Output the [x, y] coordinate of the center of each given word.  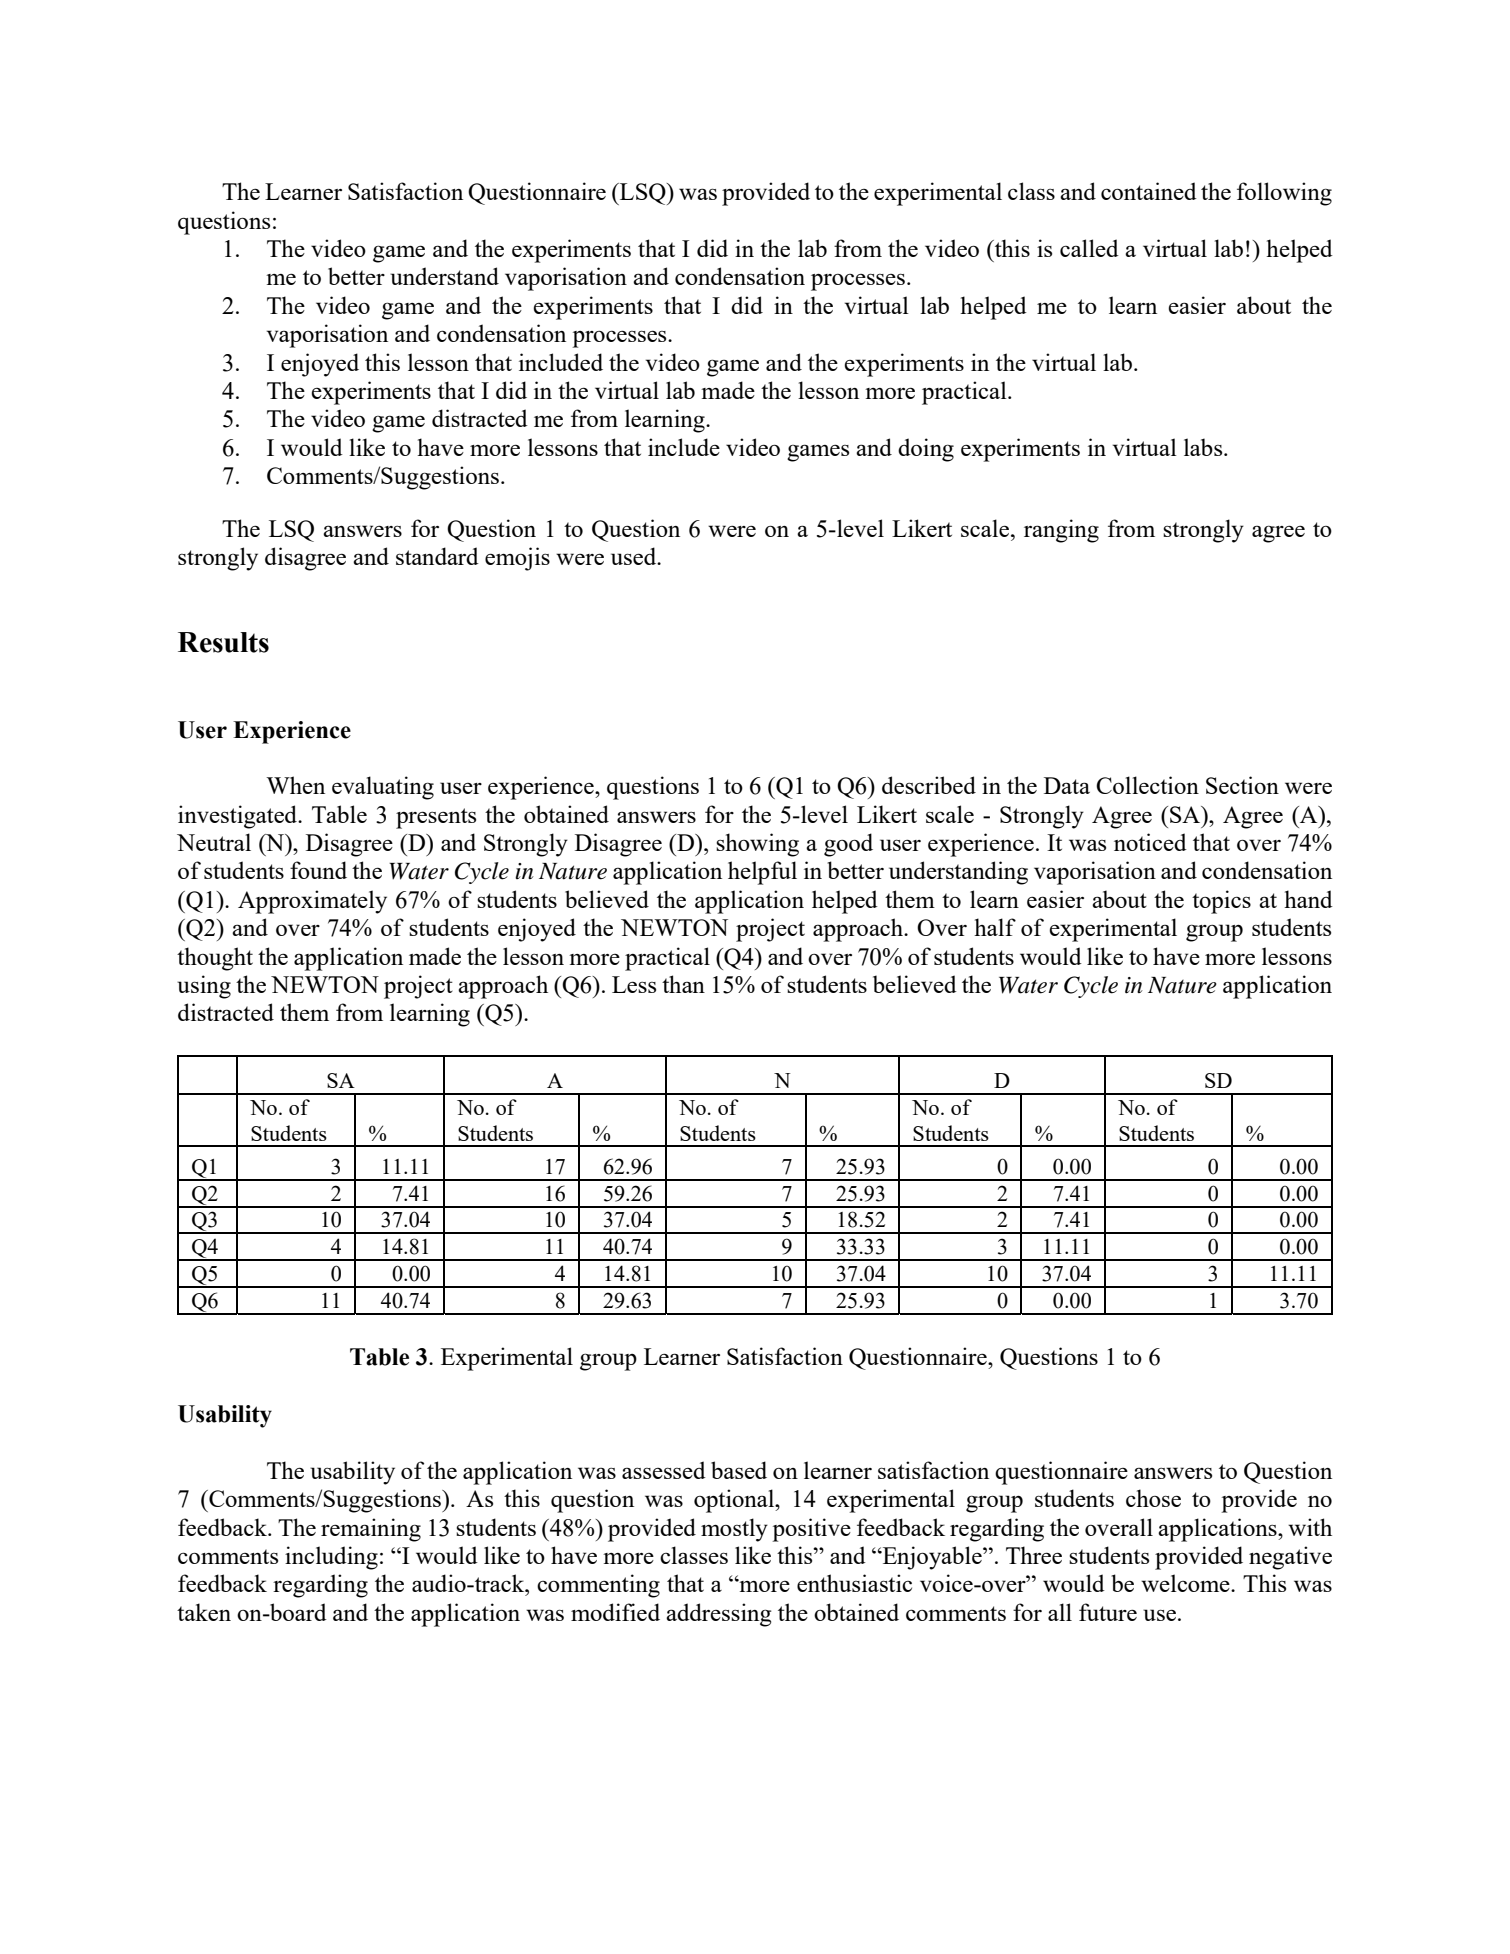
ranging [1061, 531]
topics [1221, 902]
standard [437, 556]
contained [1149, 191]
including [331, 1558]
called [1089, 248]
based [739, 1470]
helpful [762, 873]
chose [1153, 1498]
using [204, 987]
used [635, 556]
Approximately [312, 902]
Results [223, 642]
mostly [734, 1530]
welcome [1186, 1583]
